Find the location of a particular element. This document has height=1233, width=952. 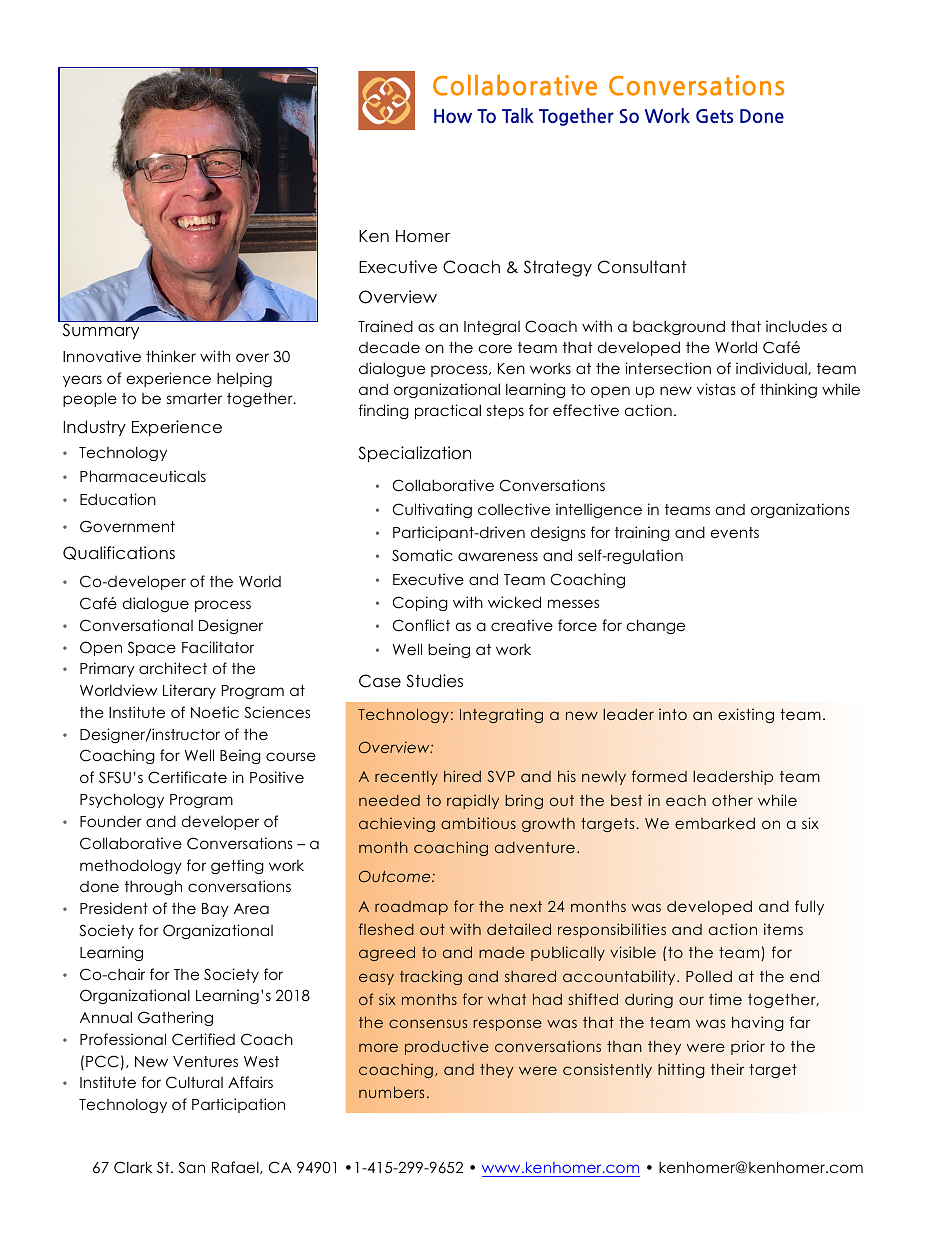

San is located at coordinates (191, 1167).
